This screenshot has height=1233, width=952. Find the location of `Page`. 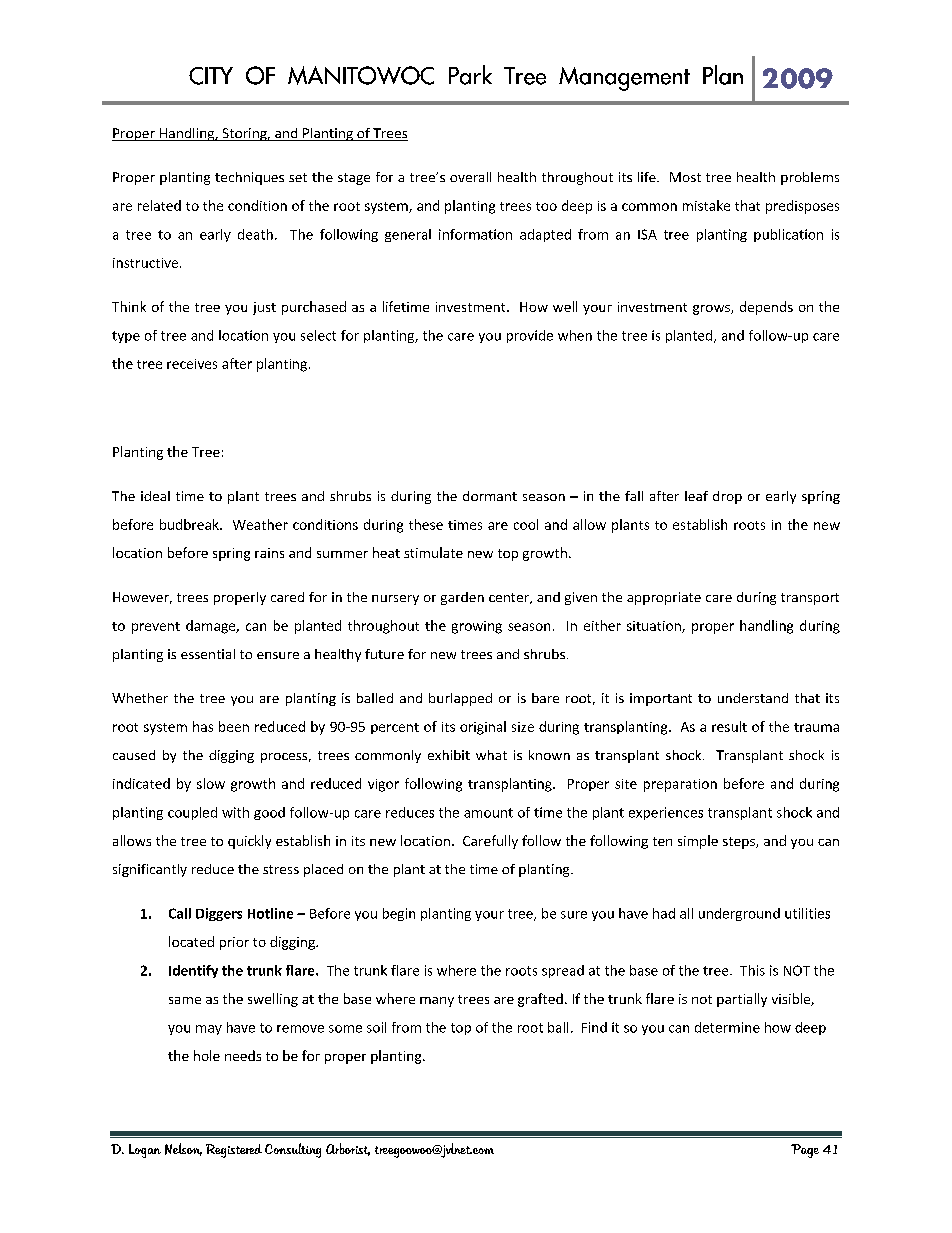

Page is located at coordinates (805, 1151).
